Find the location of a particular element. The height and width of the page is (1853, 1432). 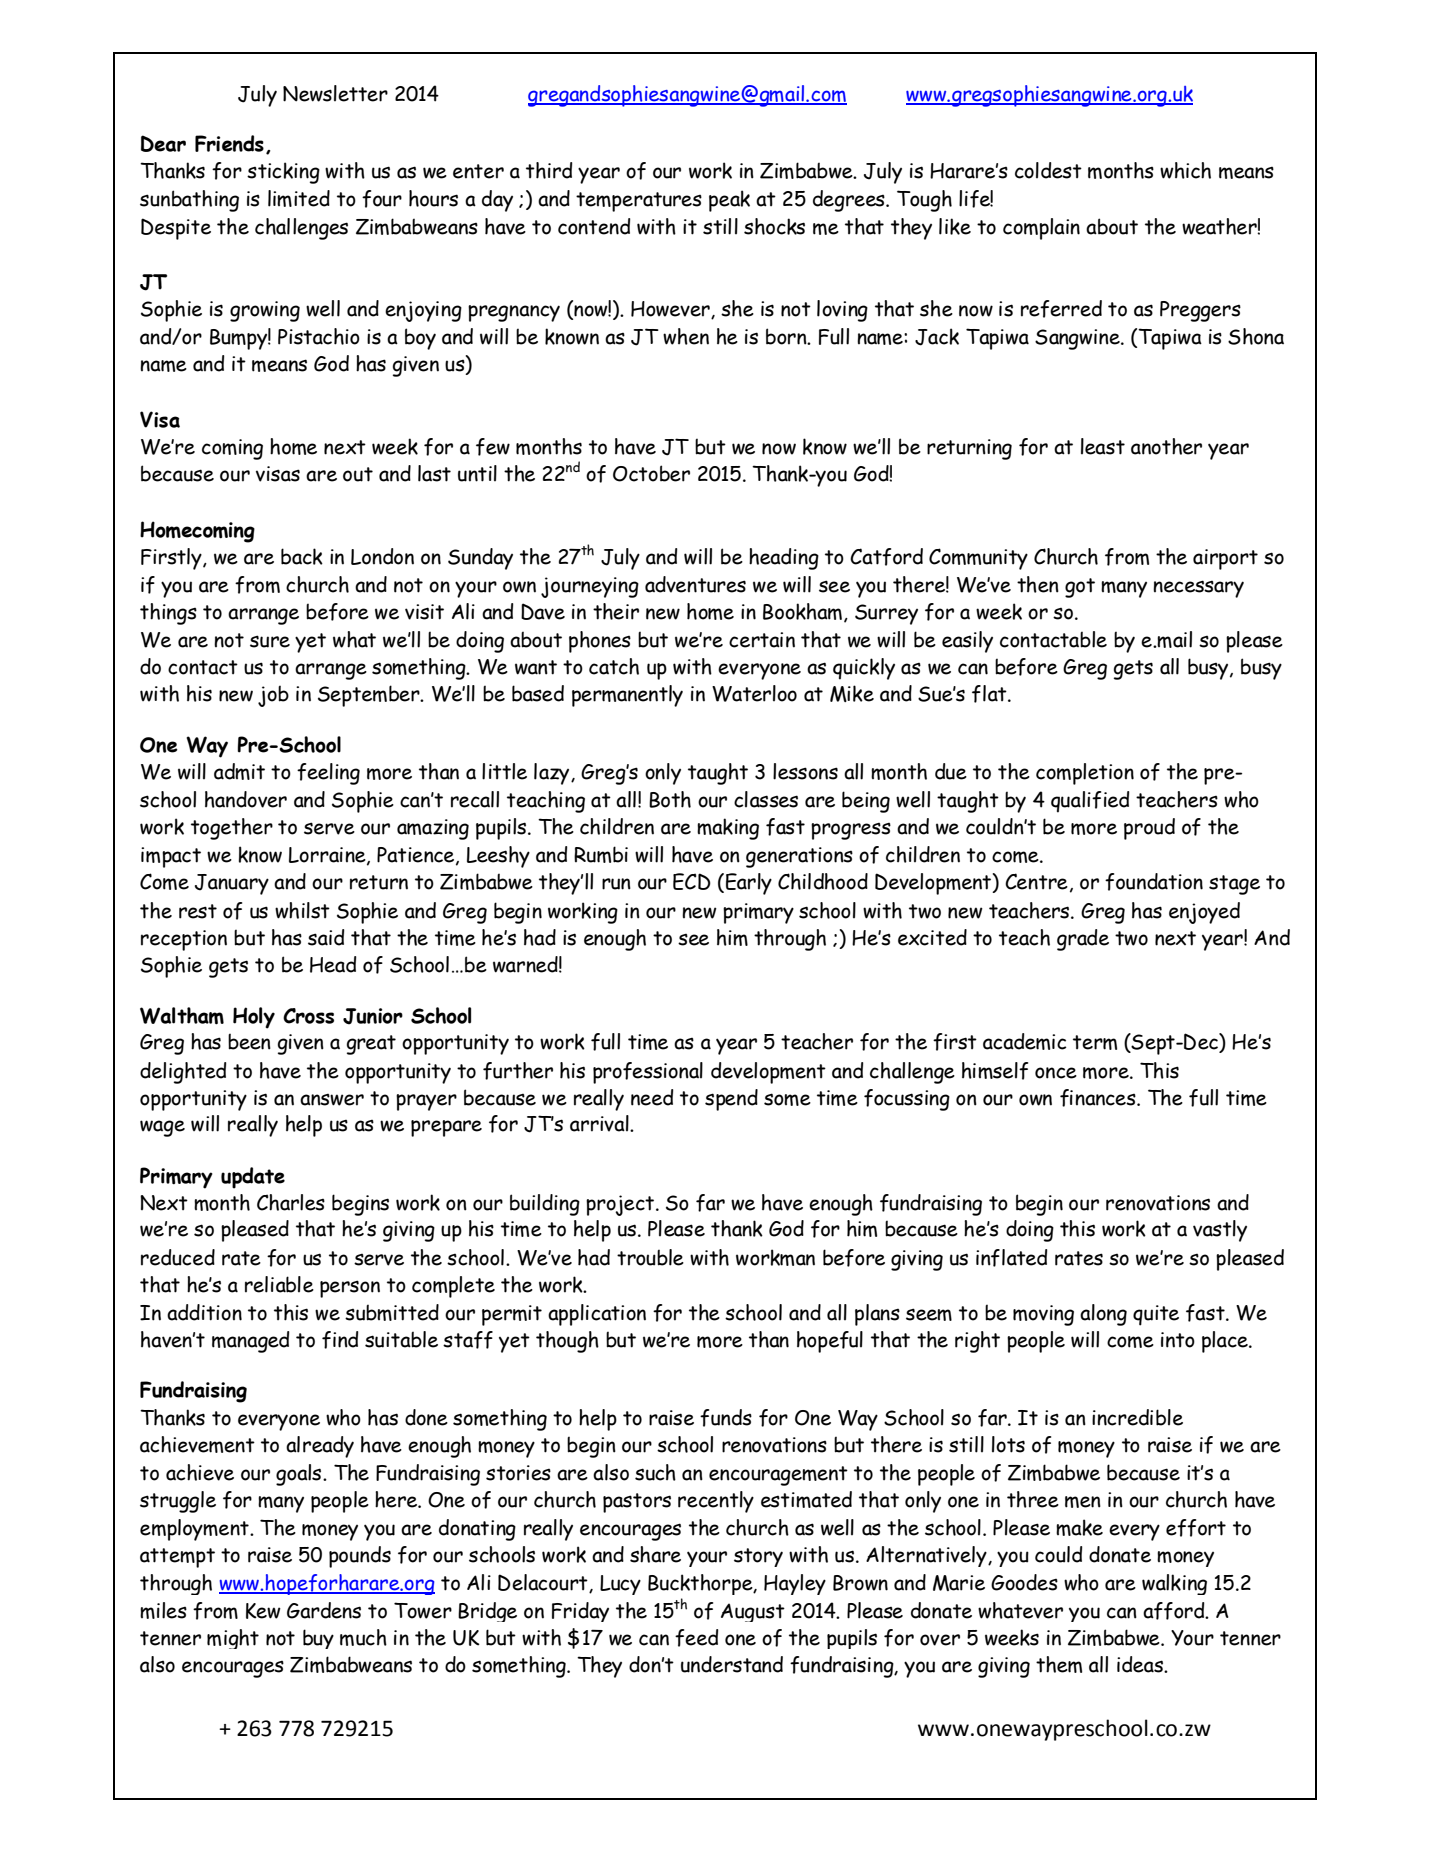

coldest is located at coordinates (1048, 170).
